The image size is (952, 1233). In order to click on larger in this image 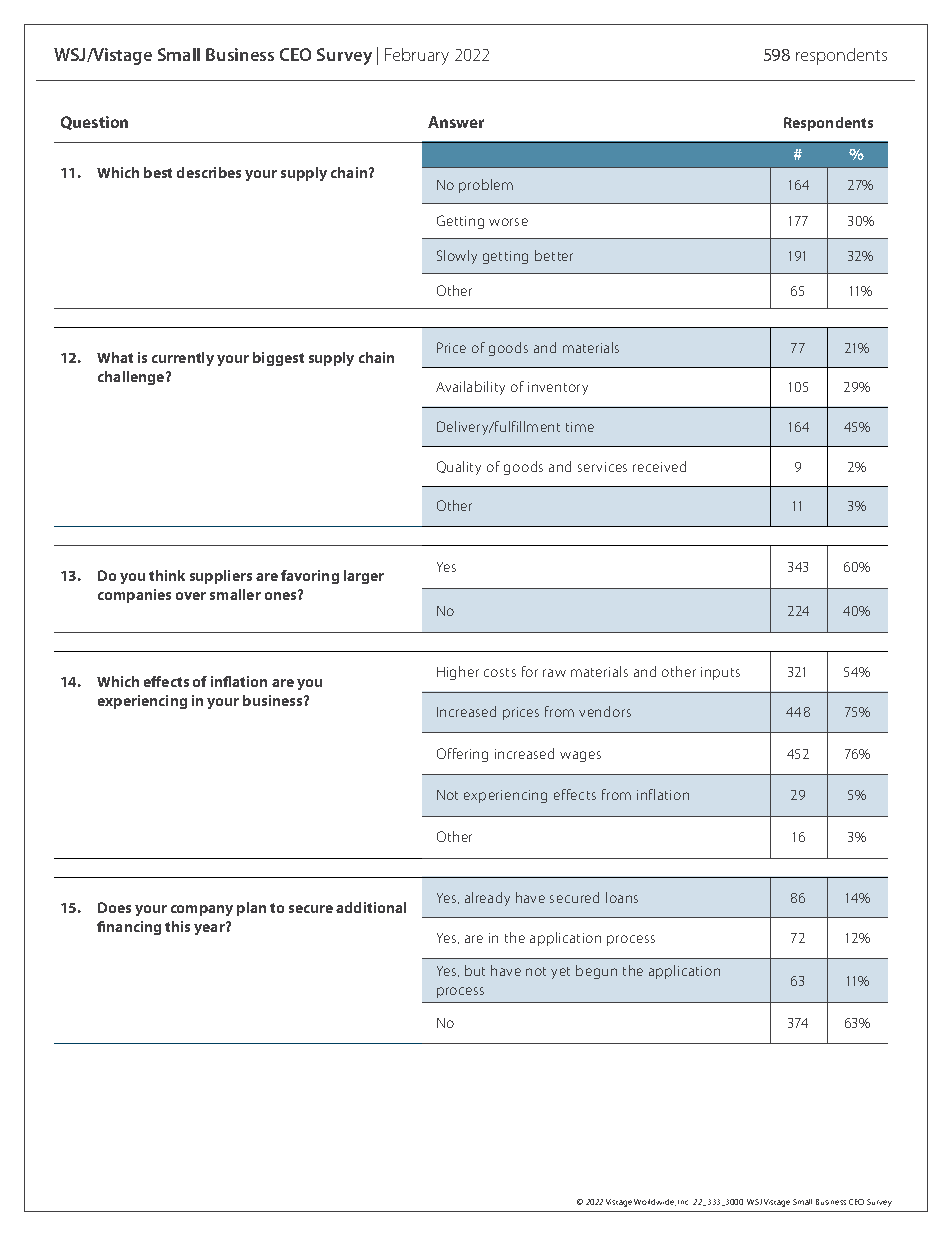, I will do `click(364, 577)`.
